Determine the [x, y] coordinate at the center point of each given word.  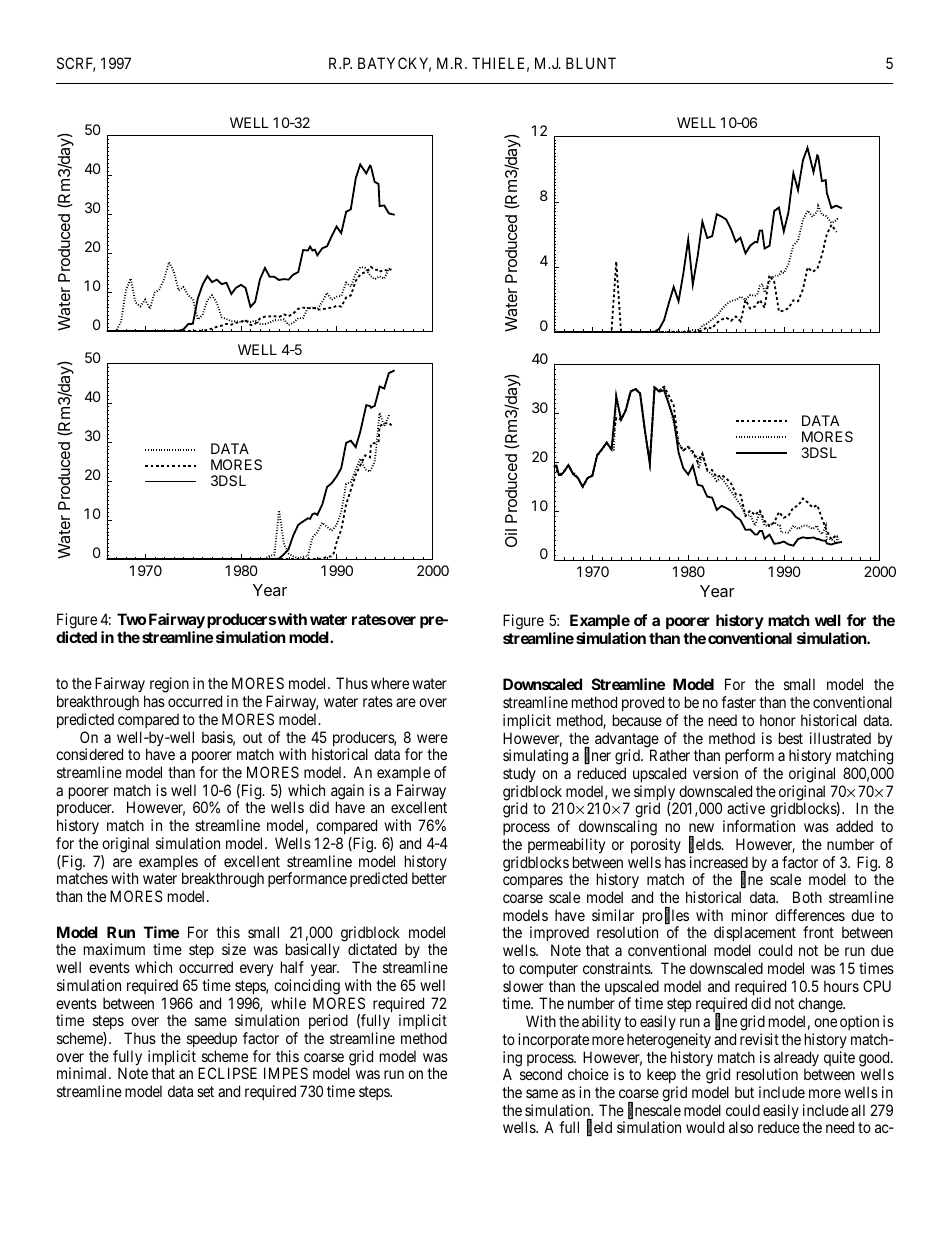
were [432, 738]
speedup [212, 1039]
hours [841, 986]
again [347, 793]
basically [313, 952]
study [519, 774]
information [759, 826]
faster [738, 702]
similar [613, 915]
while [288, 1003]
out [252, 737]
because [637, 720]
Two [131, 619]
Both [807, 897]
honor [778, 720]
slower [523, 986]
